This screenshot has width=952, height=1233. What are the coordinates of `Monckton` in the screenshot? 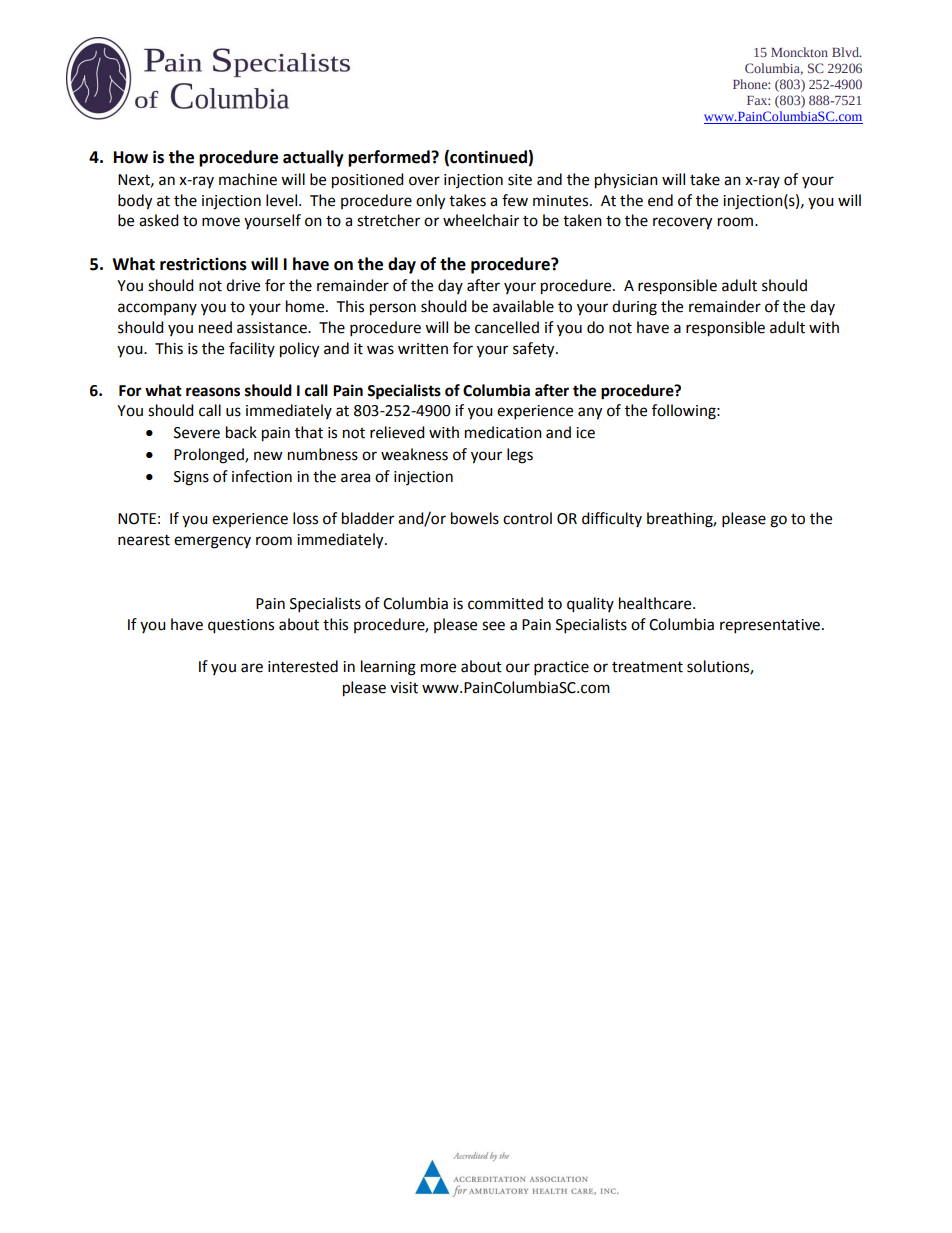 It's located at (799, 52).
